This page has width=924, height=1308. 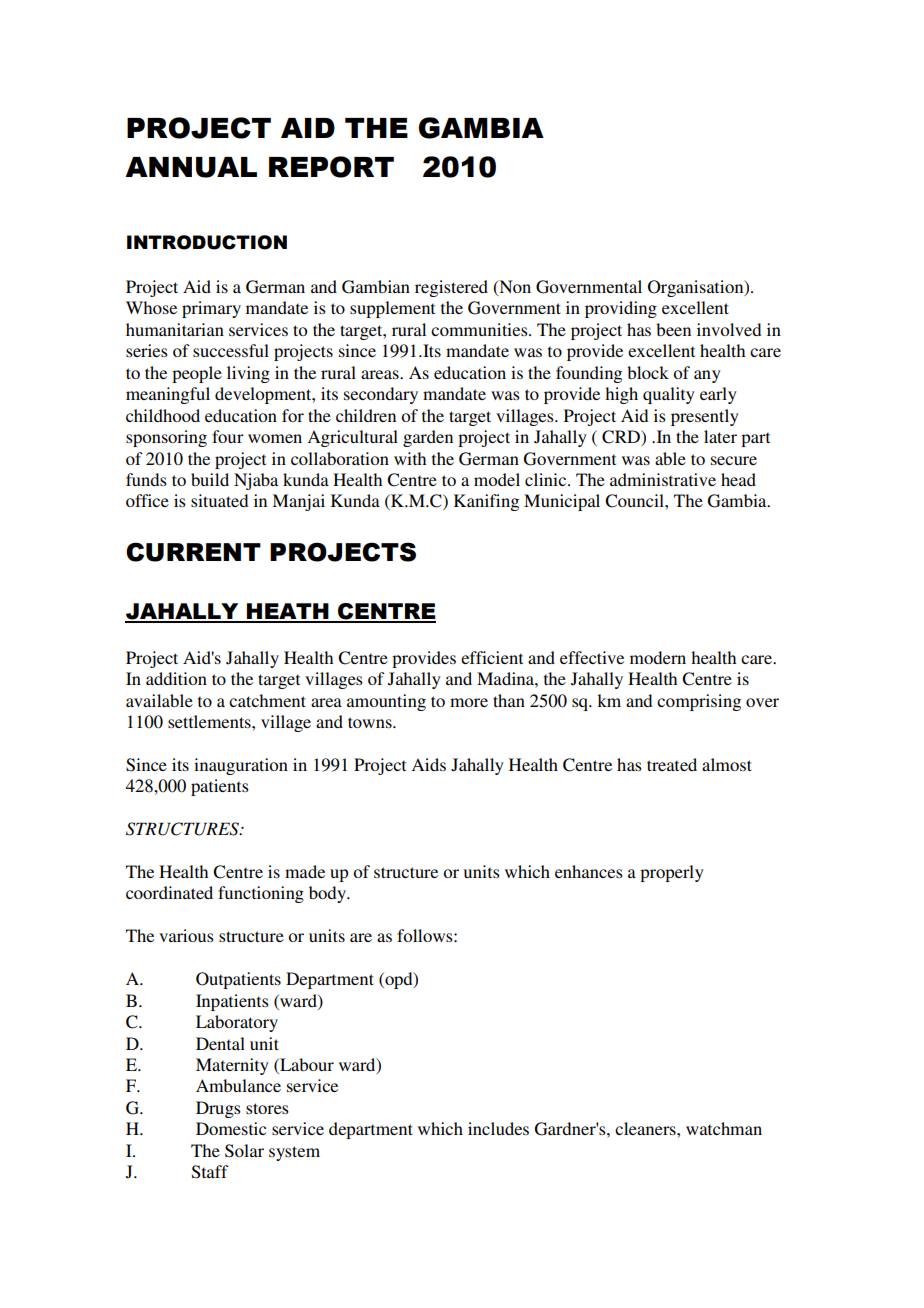 What do you see at coordinates (498, 1128) in the page?
I see `includes` at bounding box center [498, 1128].
